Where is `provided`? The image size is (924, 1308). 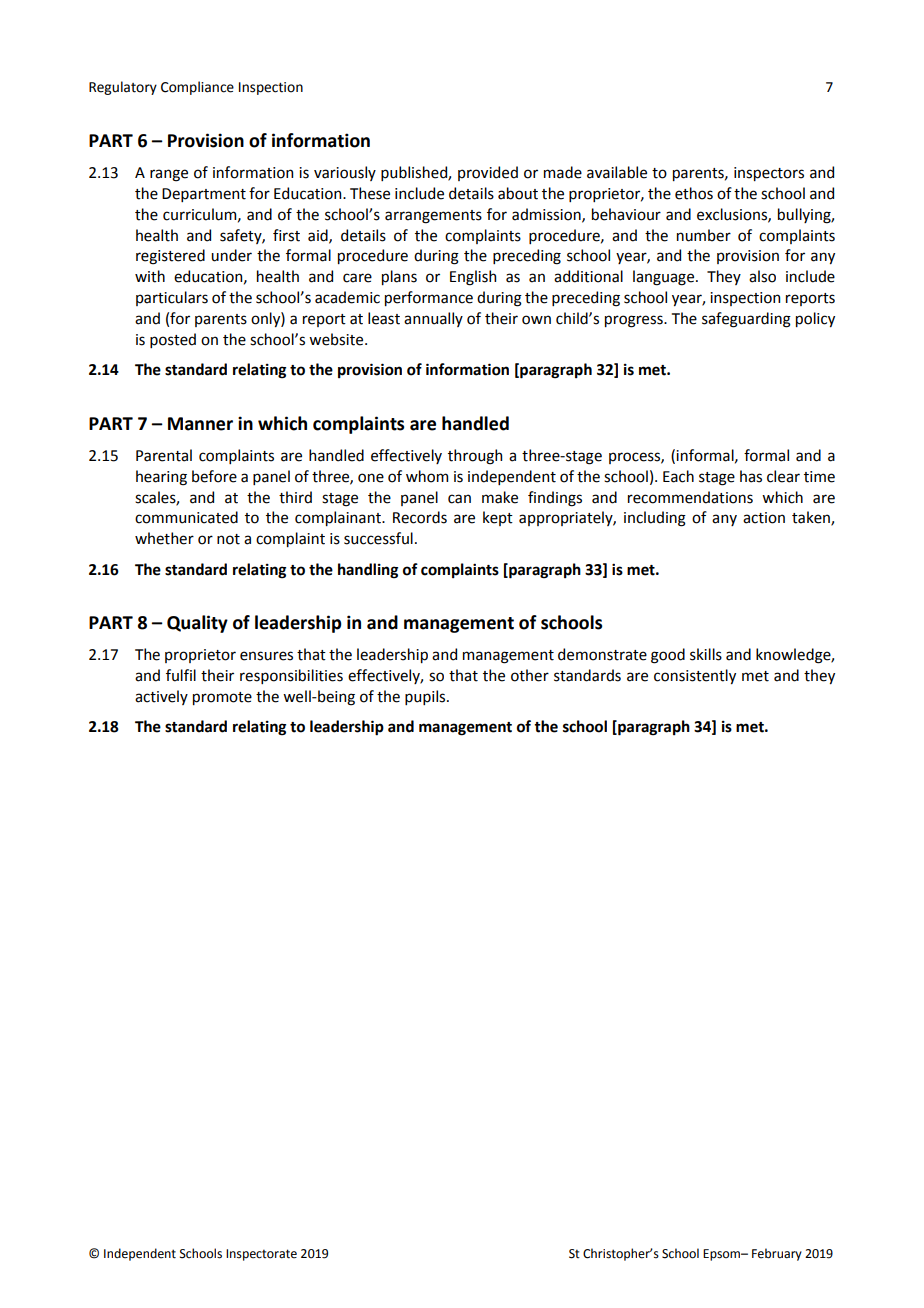 provided is located at coordinates (488, 173).
